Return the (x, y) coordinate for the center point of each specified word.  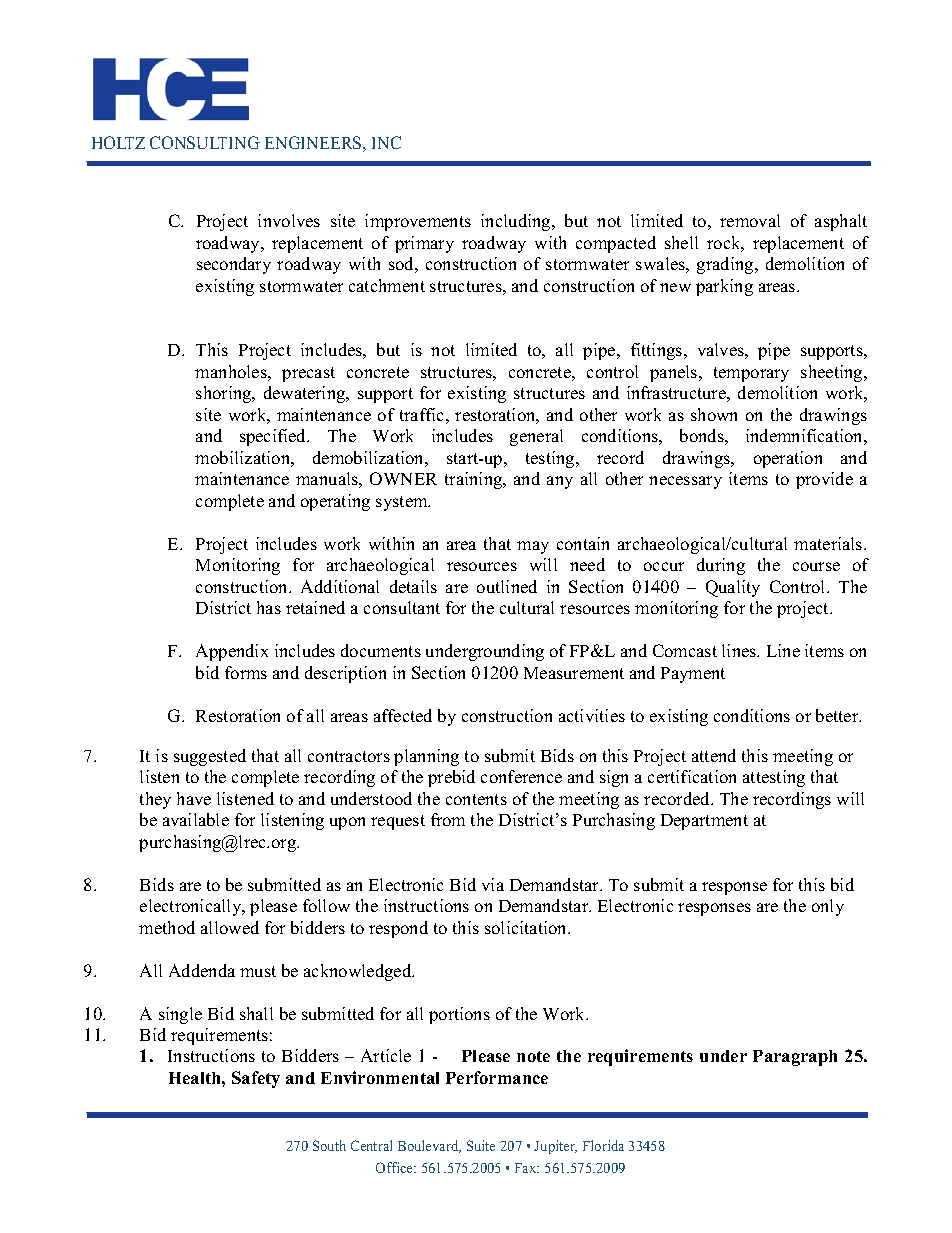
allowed (230, 927)
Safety (256, 1079)
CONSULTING (205, 142)
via (493, 884)
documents (381, 650)
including (517, 222)
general (536, 437)
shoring (225, 394)
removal (750, 220)
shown (714, 414)
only (828, 907)
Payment (693, 675)
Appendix (232, 652)
